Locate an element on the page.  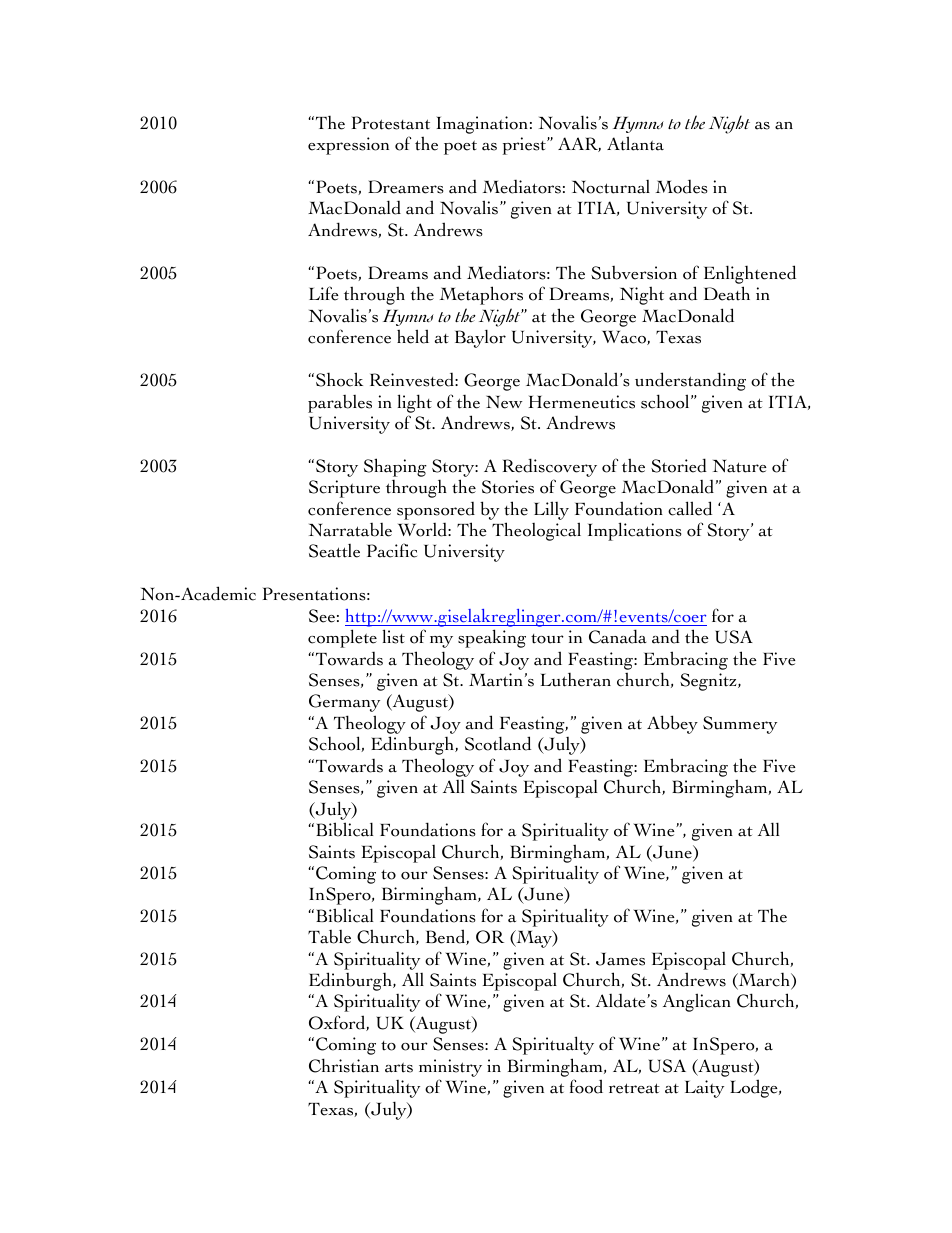
Germany is located at coordinates (344, 703).
